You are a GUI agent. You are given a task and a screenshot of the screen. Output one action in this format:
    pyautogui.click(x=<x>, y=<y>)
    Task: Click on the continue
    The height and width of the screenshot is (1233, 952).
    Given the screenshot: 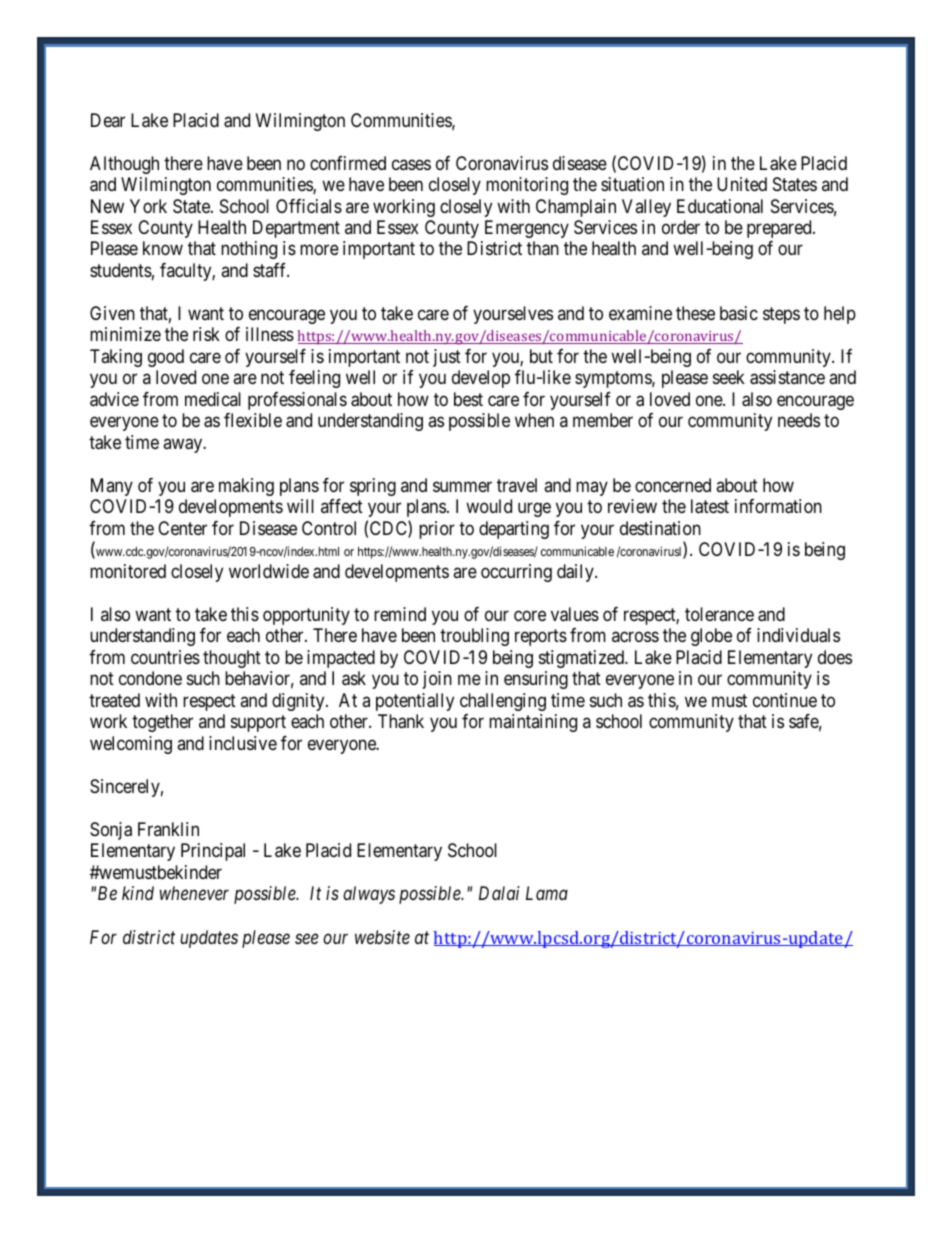 What is the action you would take?
    pyautogui.click(x=785, y=700)
